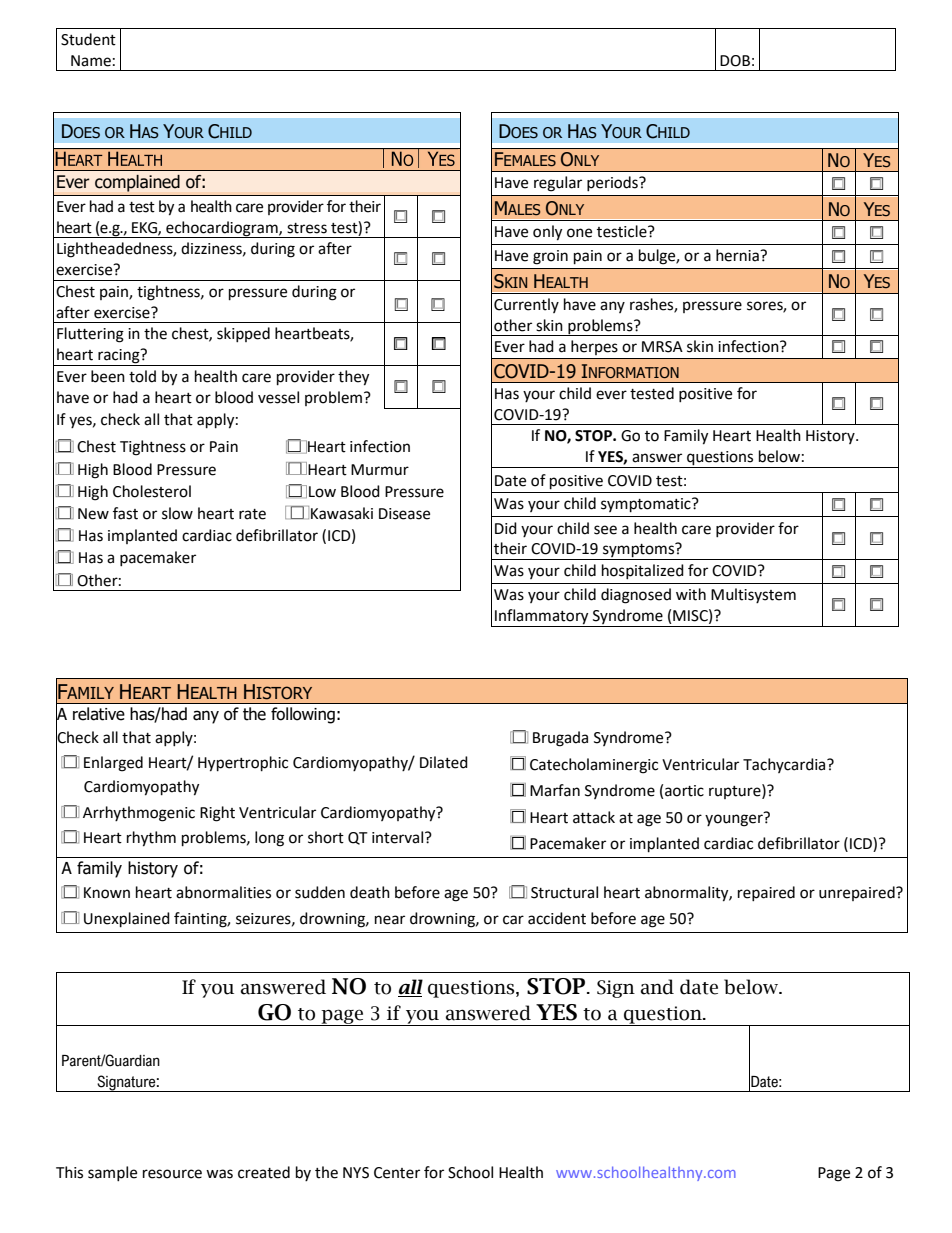 The width and height of the image is (952, 1233). I want to click on interval, so click(399, 837).
